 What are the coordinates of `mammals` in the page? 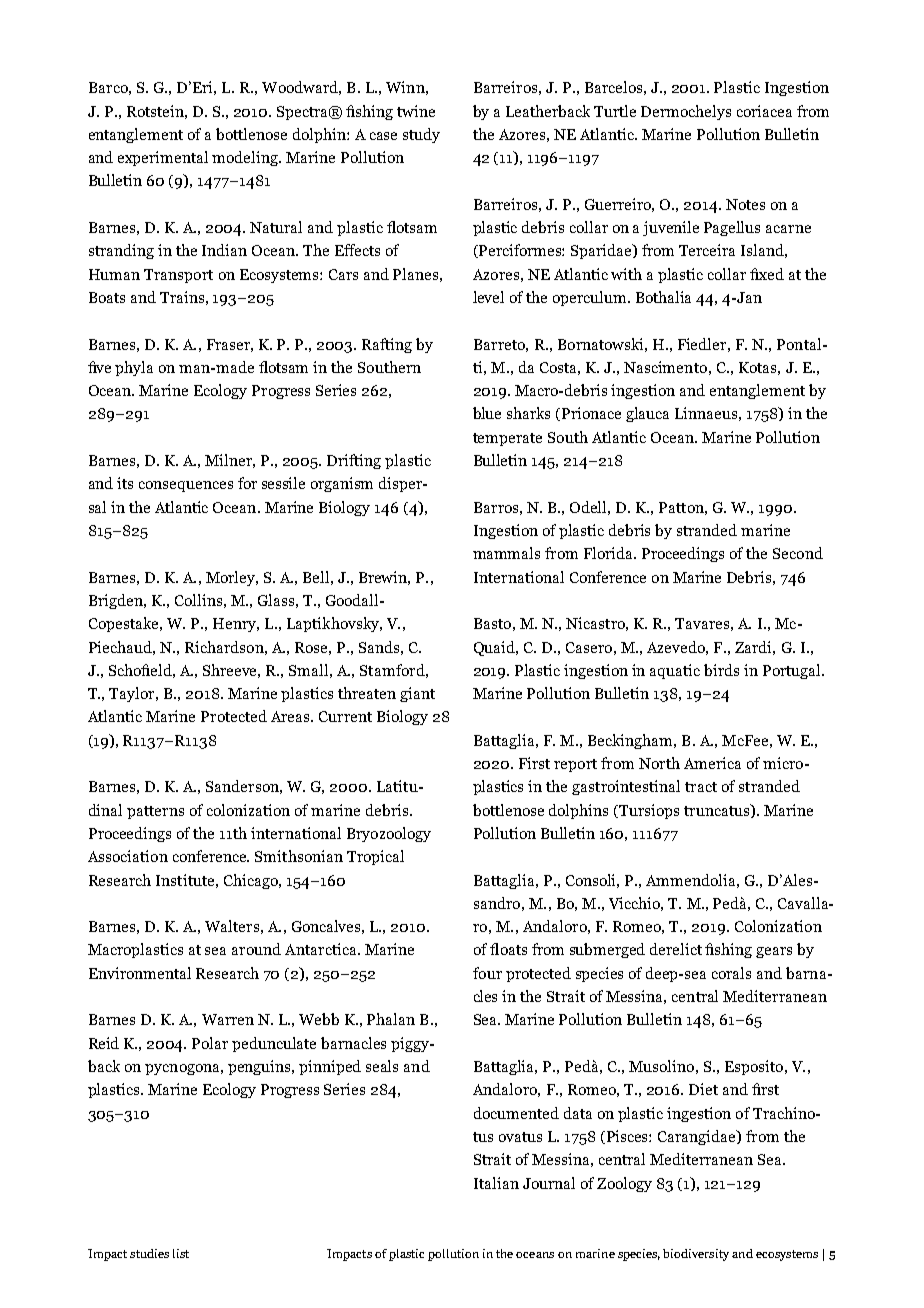 It's located at (506, 553).
